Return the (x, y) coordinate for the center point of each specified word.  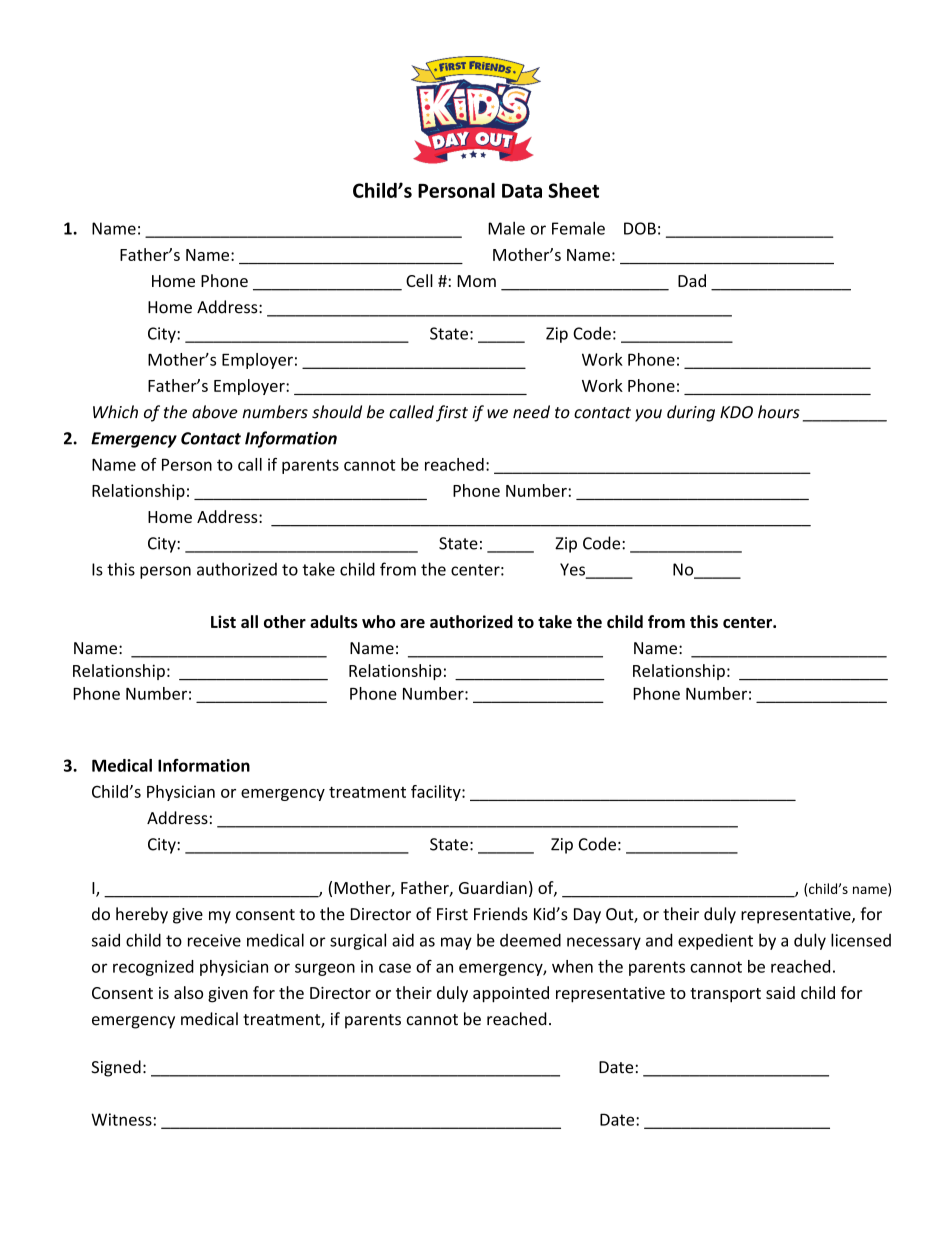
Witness (121, 1119)
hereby (142, 915)
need (531, 412)
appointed (511, 994)
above (215, 412)
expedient (715, 942)
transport (725, 995)
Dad (692, 280)
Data (522, 191)
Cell (419, 280)
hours (779, 412)
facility (437, 793)
